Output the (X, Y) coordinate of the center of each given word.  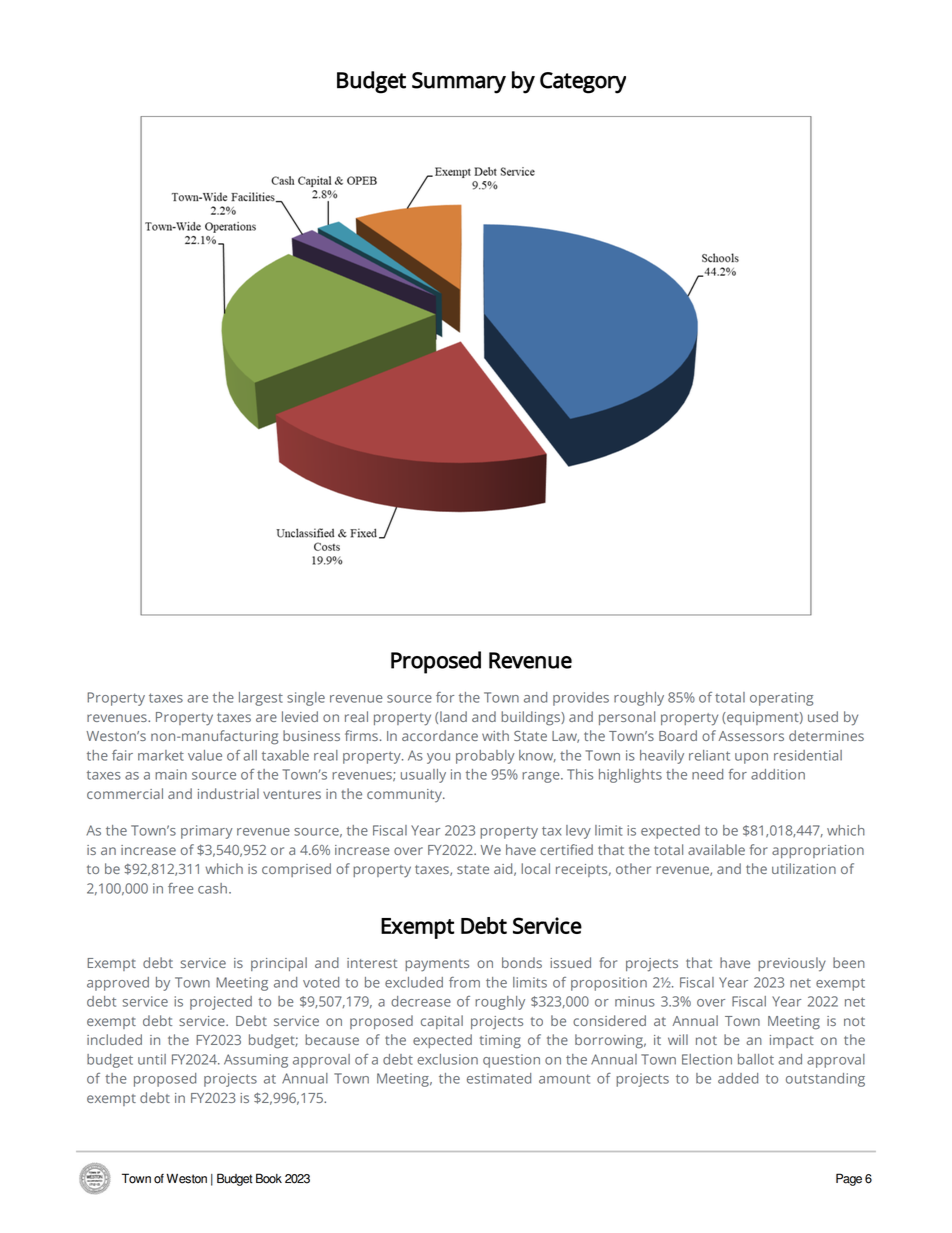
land (453, 716)
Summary (459, 83)
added (738, 1078)
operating (781, 699)
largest (261, 699)
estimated (499, 1078)
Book (269, 1178)
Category (583, 83)
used (823, 716)
